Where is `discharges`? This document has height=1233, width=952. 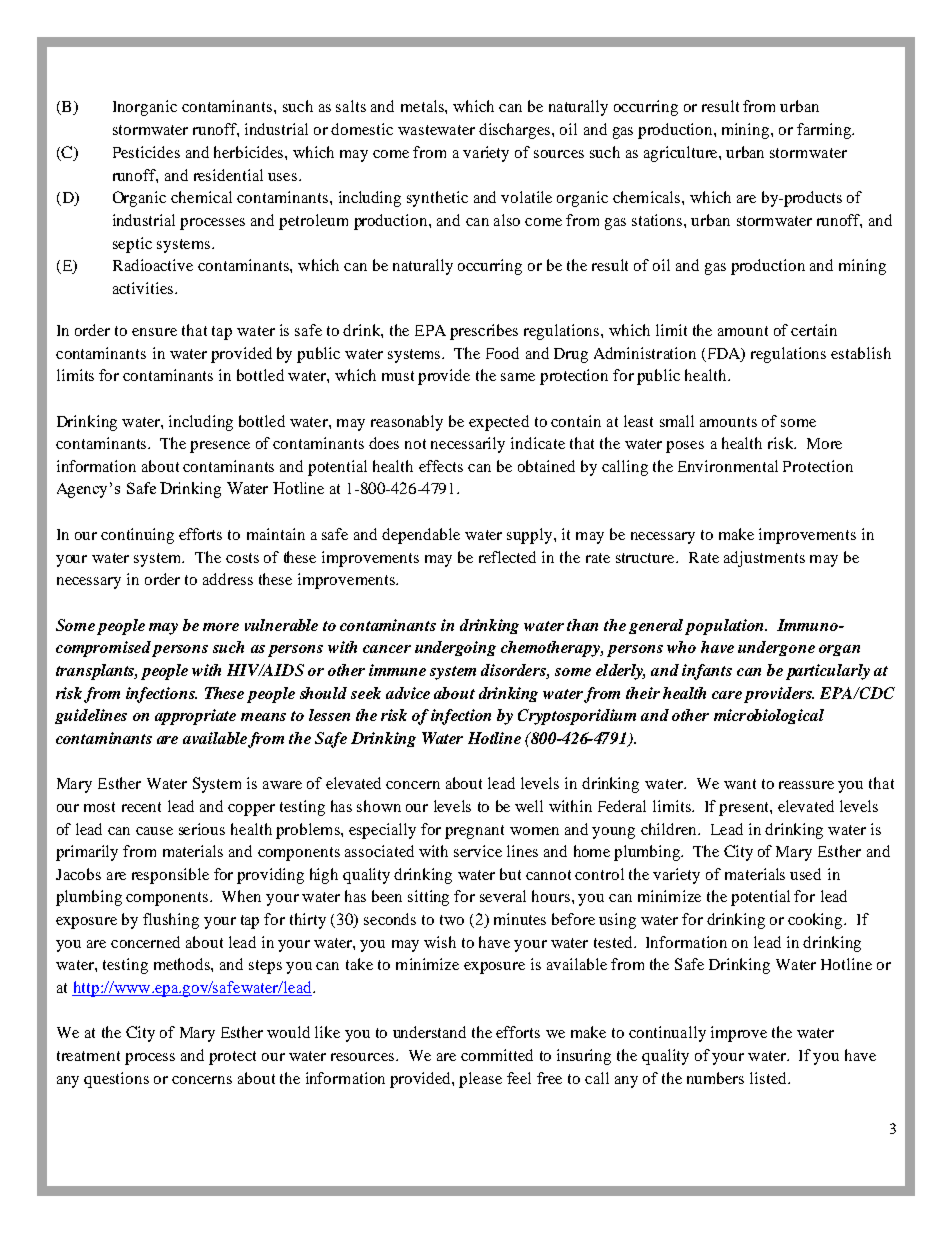
discharges is located at coordinates (516, 131).
